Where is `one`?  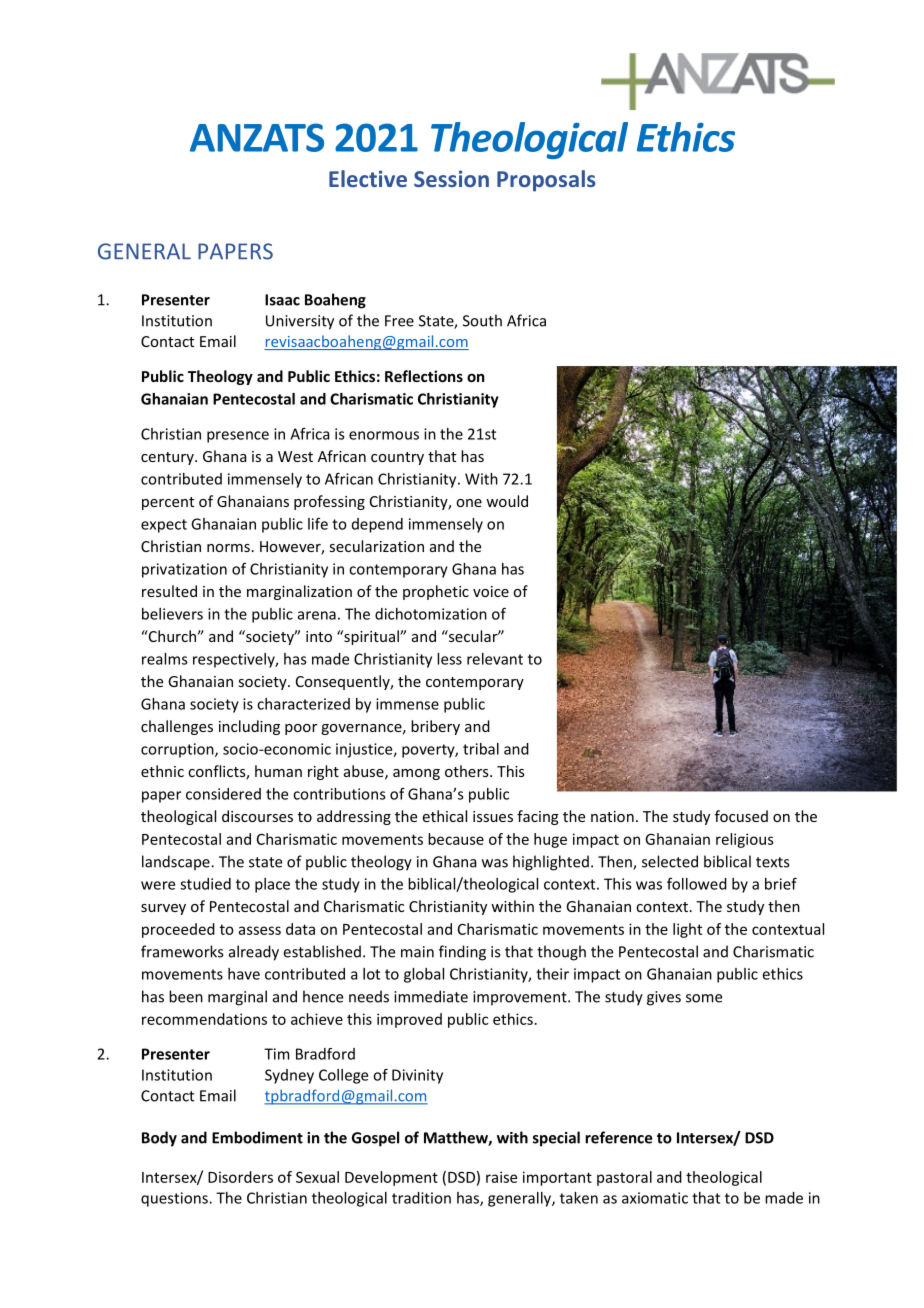 one is located at coordinates (469, 503).
